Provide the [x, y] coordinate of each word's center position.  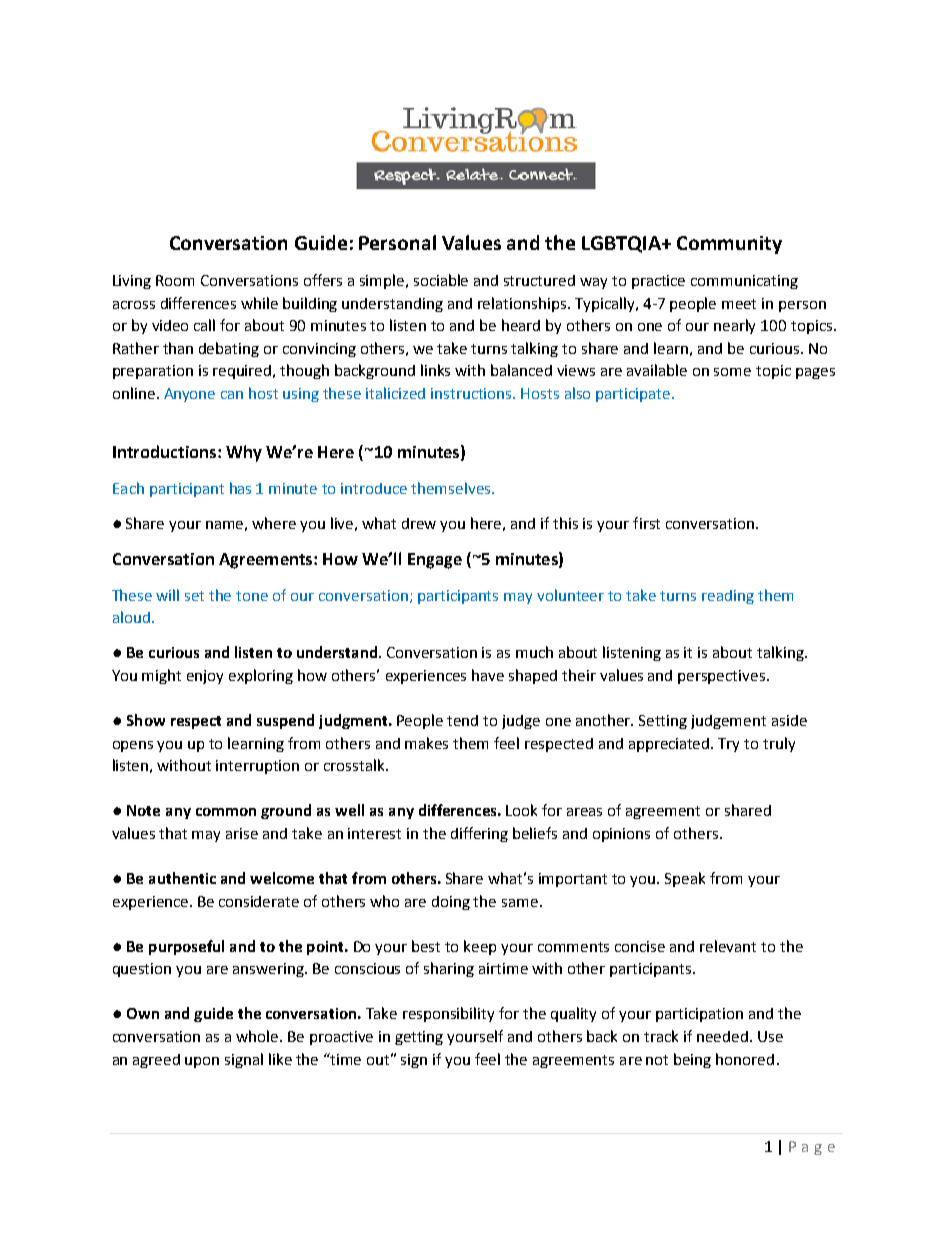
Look [521, 810]
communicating [744, 282]
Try [728, 745]
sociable [441, 280]
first [646, 523]
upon [202, 1062]
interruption [257, 767]
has [240, 488]
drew [419, 523]
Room [175, 280]
